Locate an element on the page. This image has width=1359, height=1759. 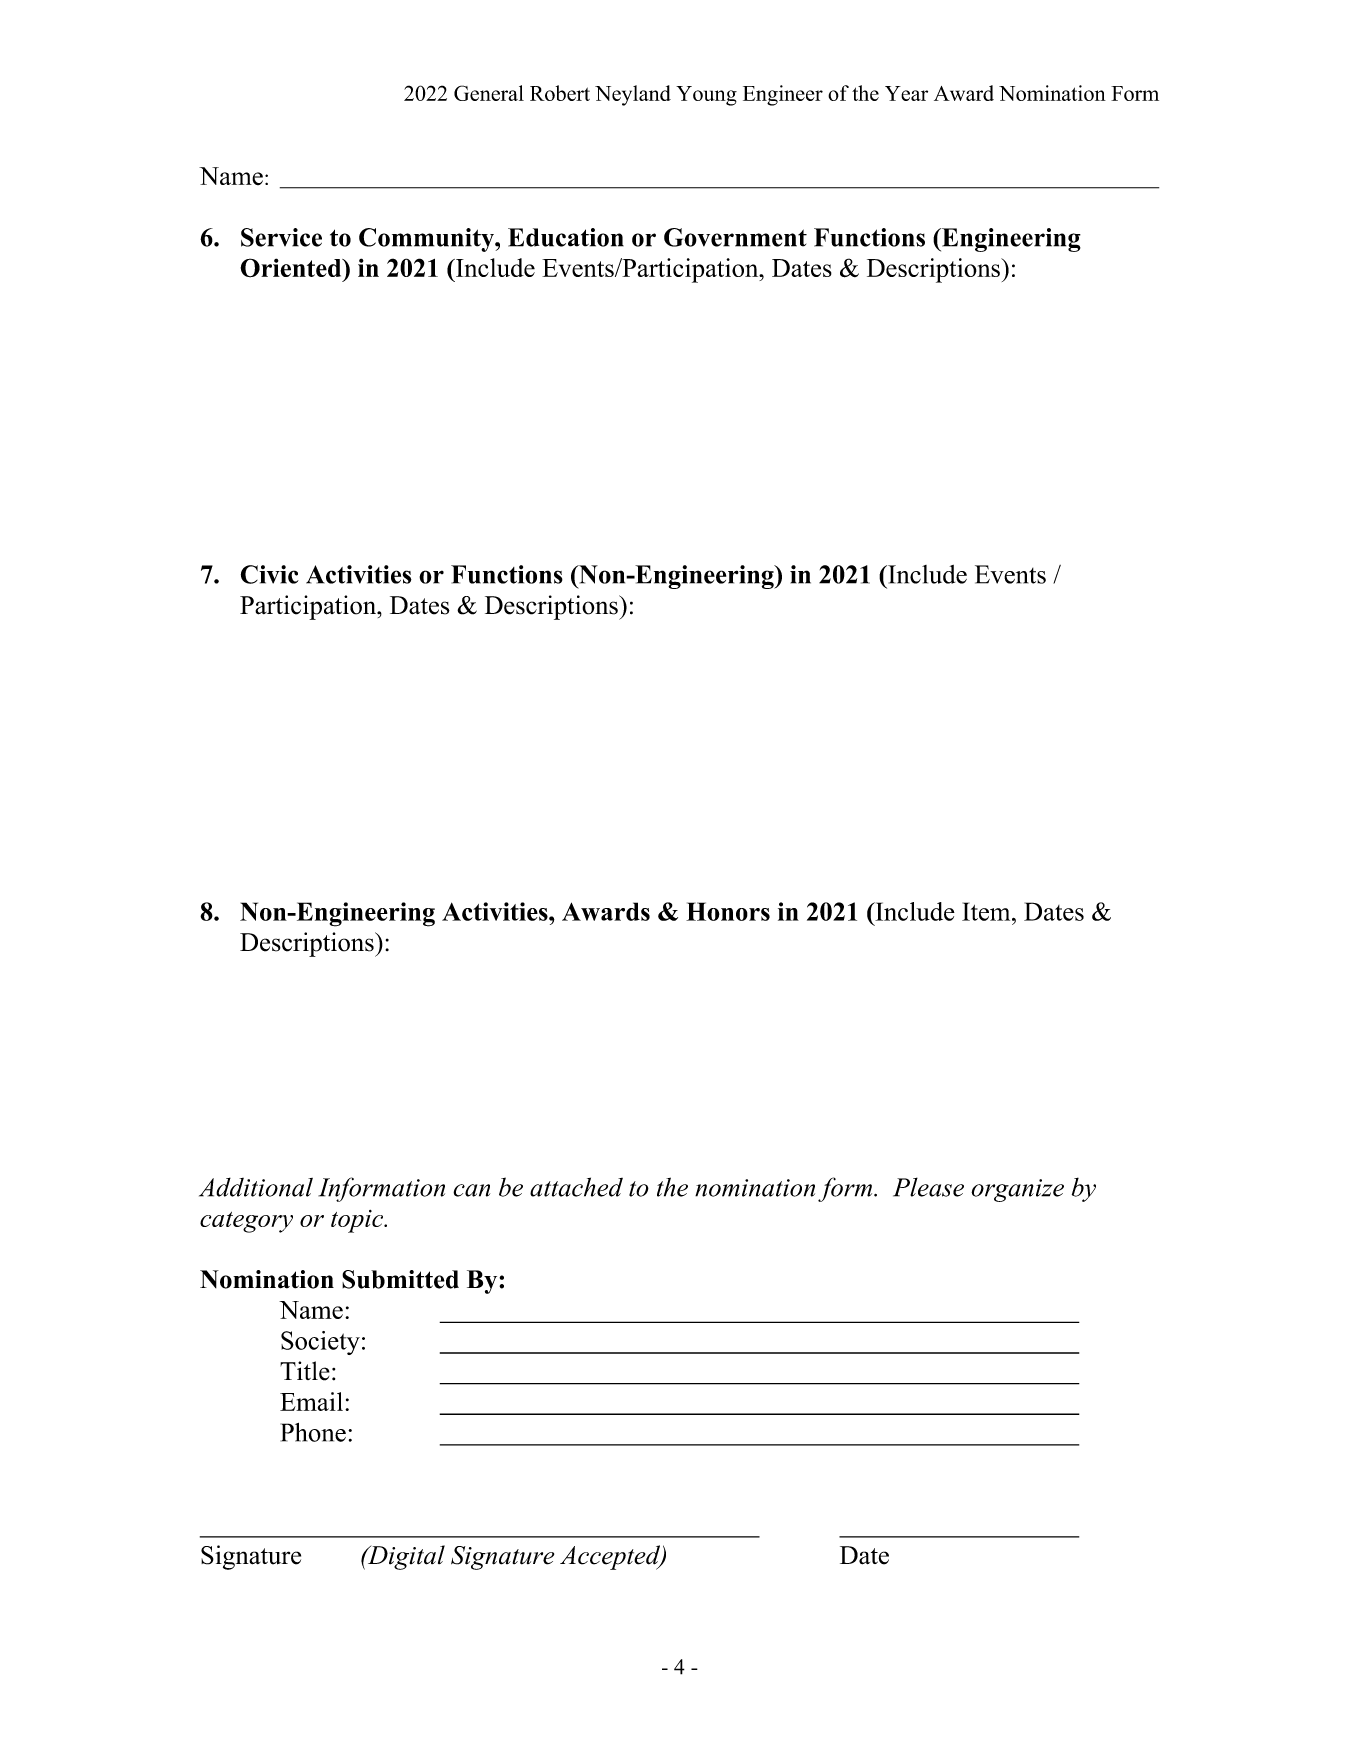
Robert is located at coordinates (560, 93).
